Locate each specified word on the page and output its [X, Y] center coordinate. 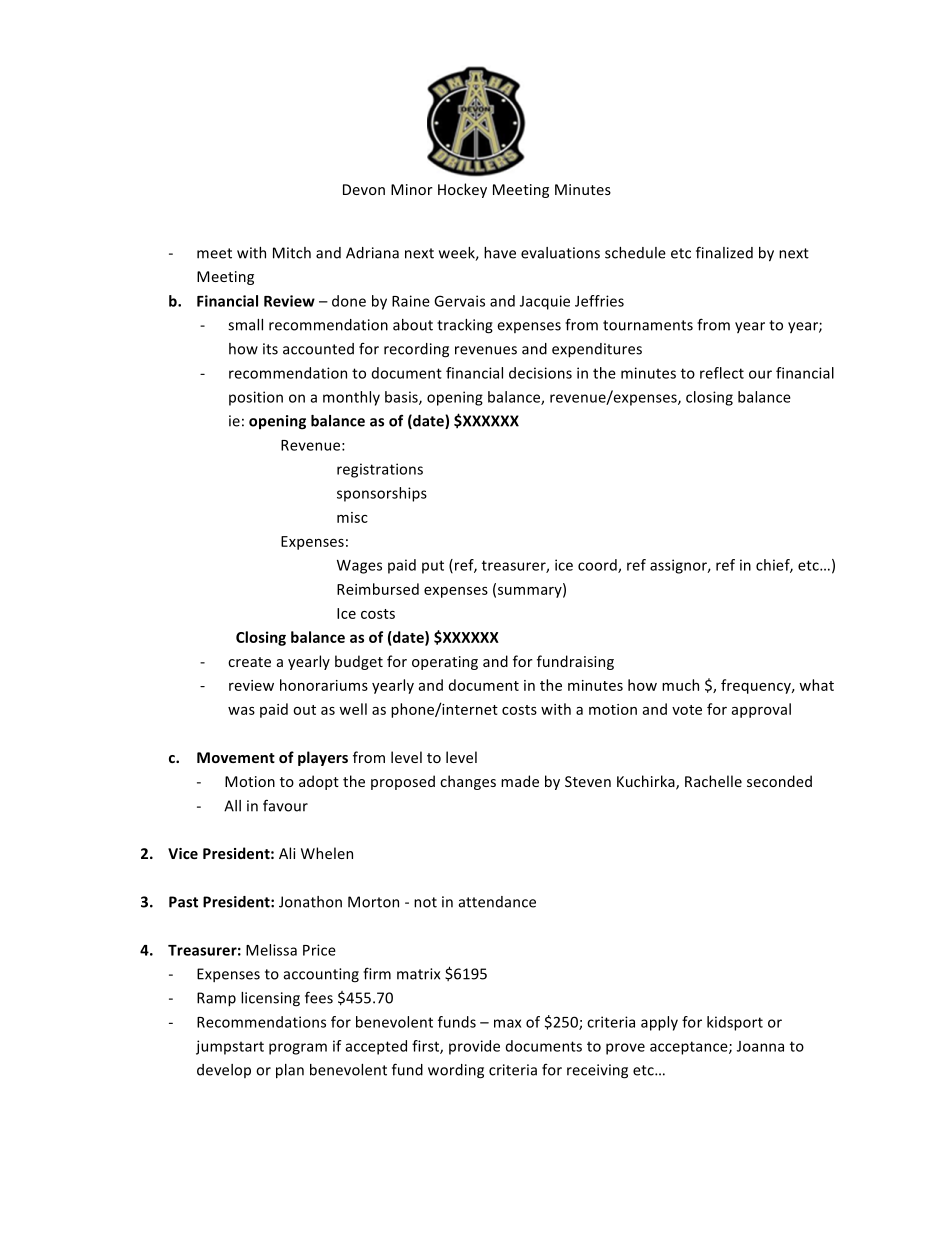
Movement [236, 757]
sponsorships [382, 494]
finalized [724, 252]
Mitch [292, 253]
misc [352, 517]
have [500, 253]
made [520, 781]
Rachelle [713, 781]
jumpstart [230, 1047]
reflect [722, 373]
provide [474, 1047]
